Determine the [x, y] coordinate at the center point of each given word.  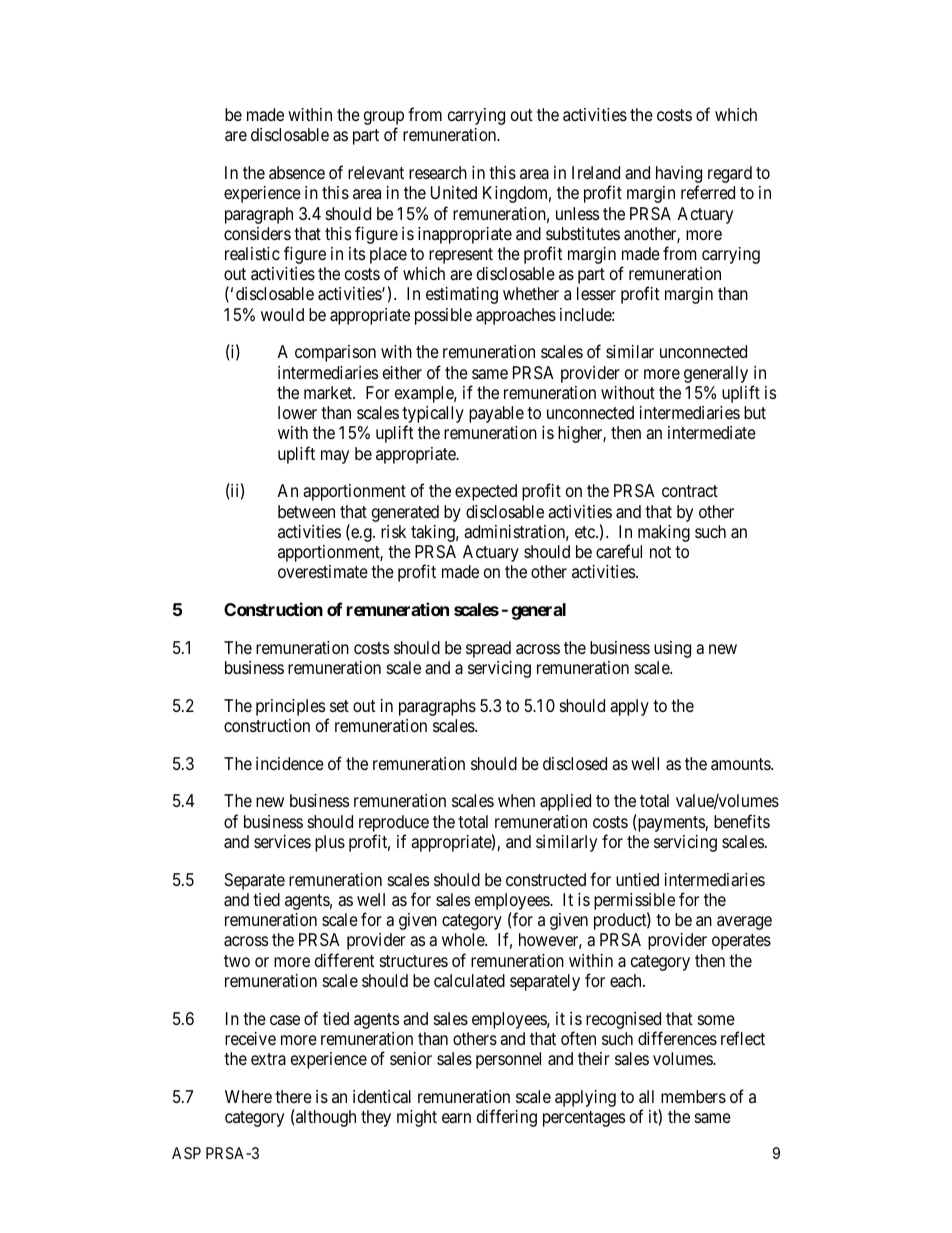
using [672, 649]
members [693, 1096]
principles [290, 707]
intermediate [712, 432]
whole [464, 939]
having [679, 176]
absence [297, 172]
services [282, 841]
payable [496, 414]
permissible [634, 903]
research [438, 173]
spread [488, 649]
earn [456, 1118]
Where [248, 1096]
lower [297, 412]
